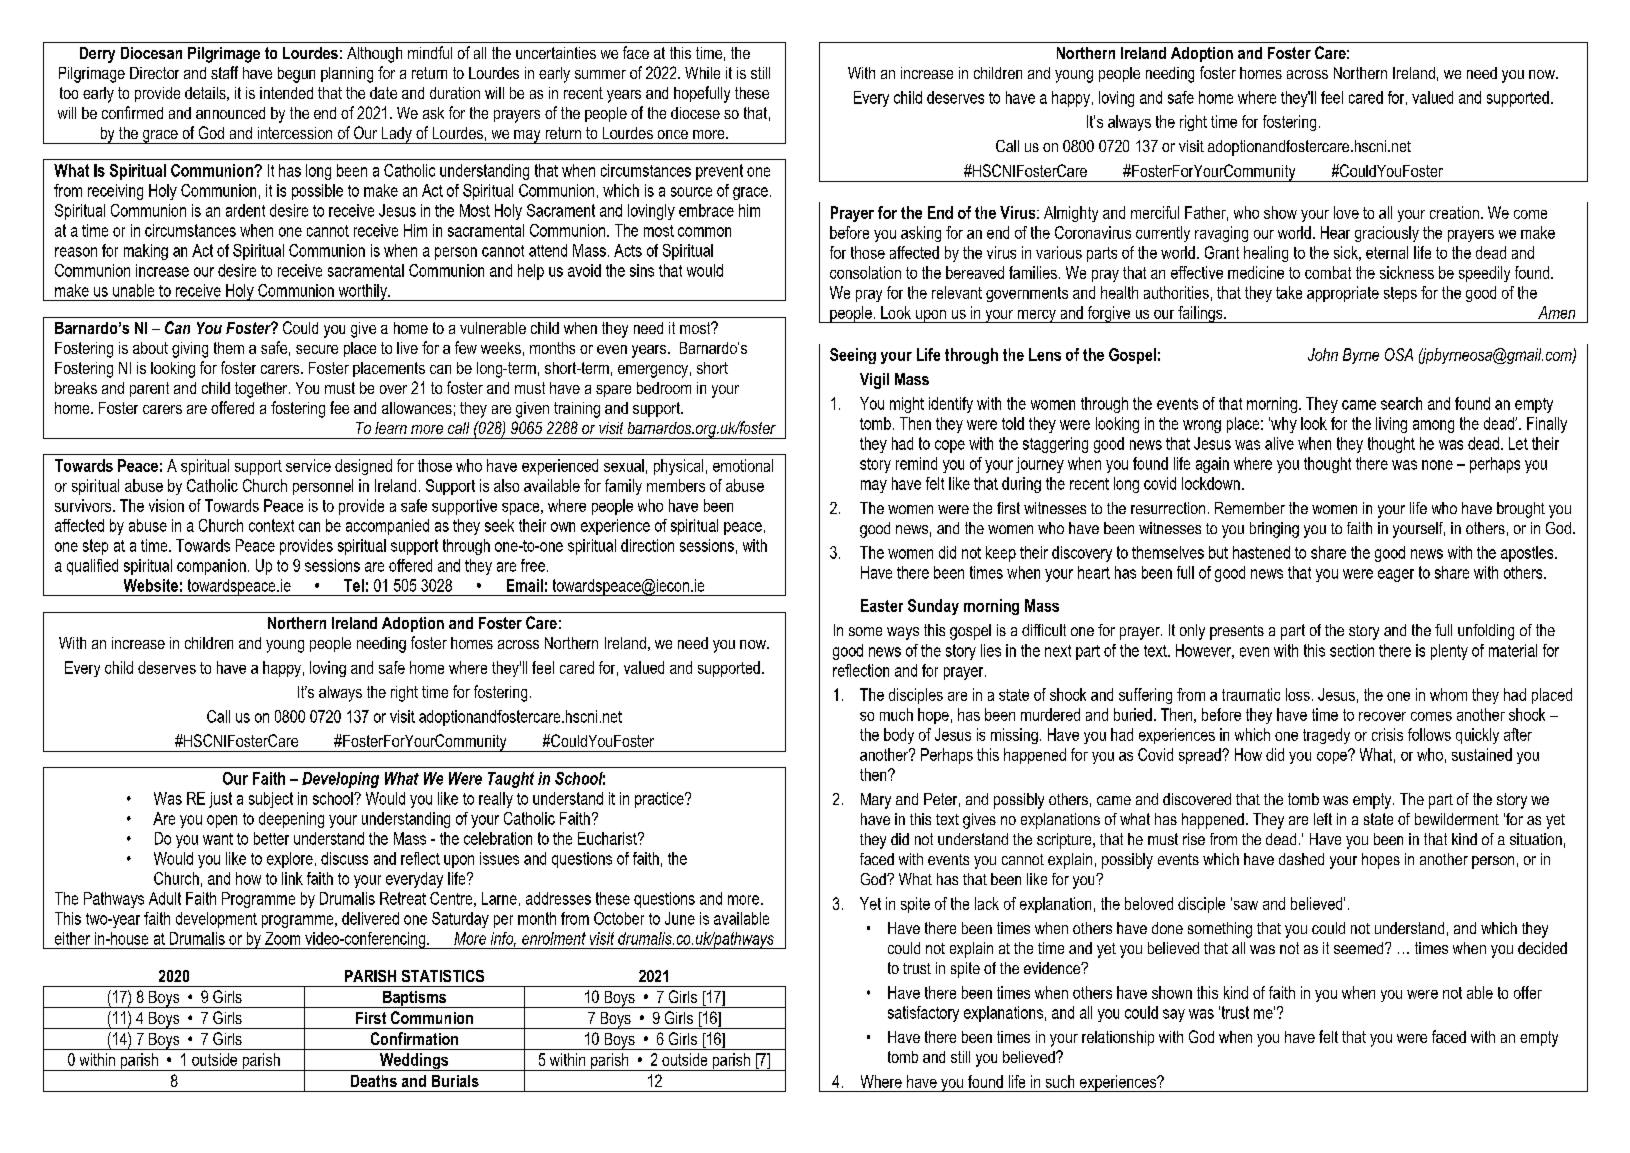 The width and height of the page is (1630, 1153). Describe the element at coordinates (1343, 294) in the page. I see `appropriate` at that location.
